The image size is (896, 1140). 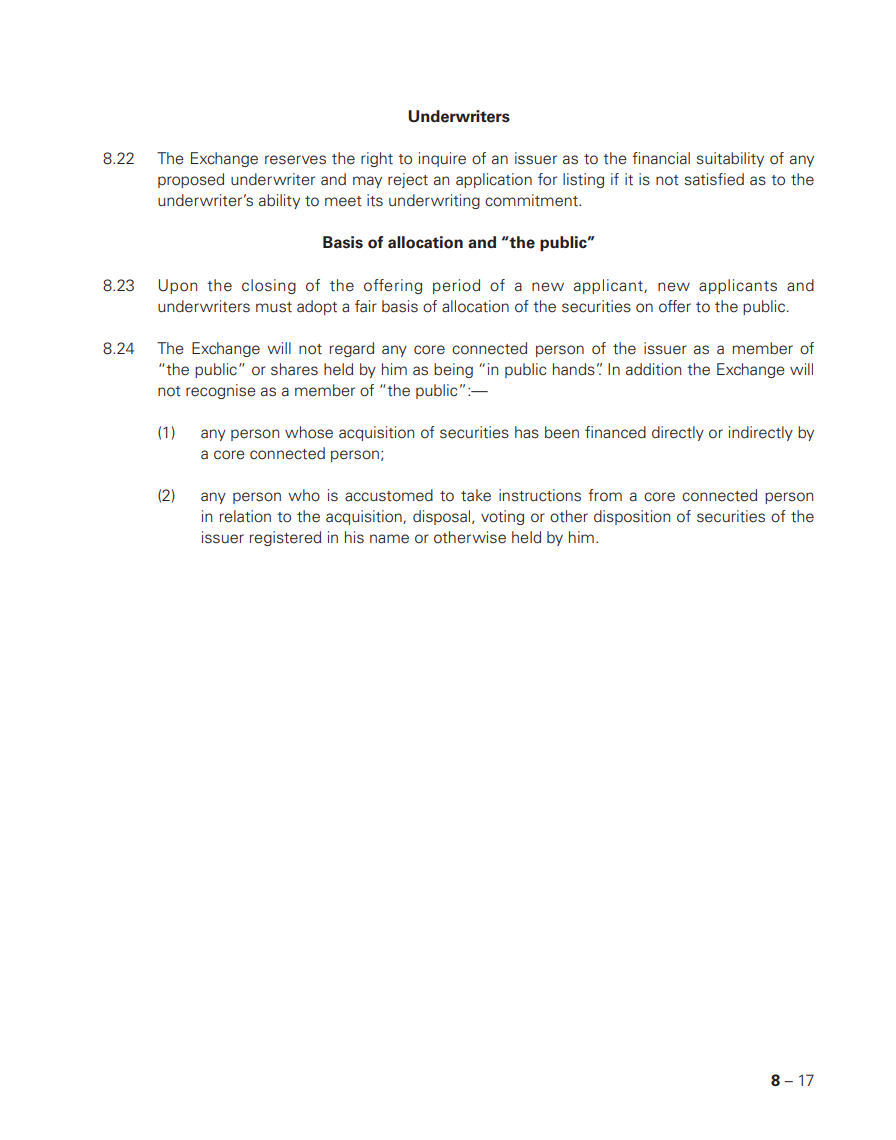 I want to click on disposal, so click(x=443, y=517).
